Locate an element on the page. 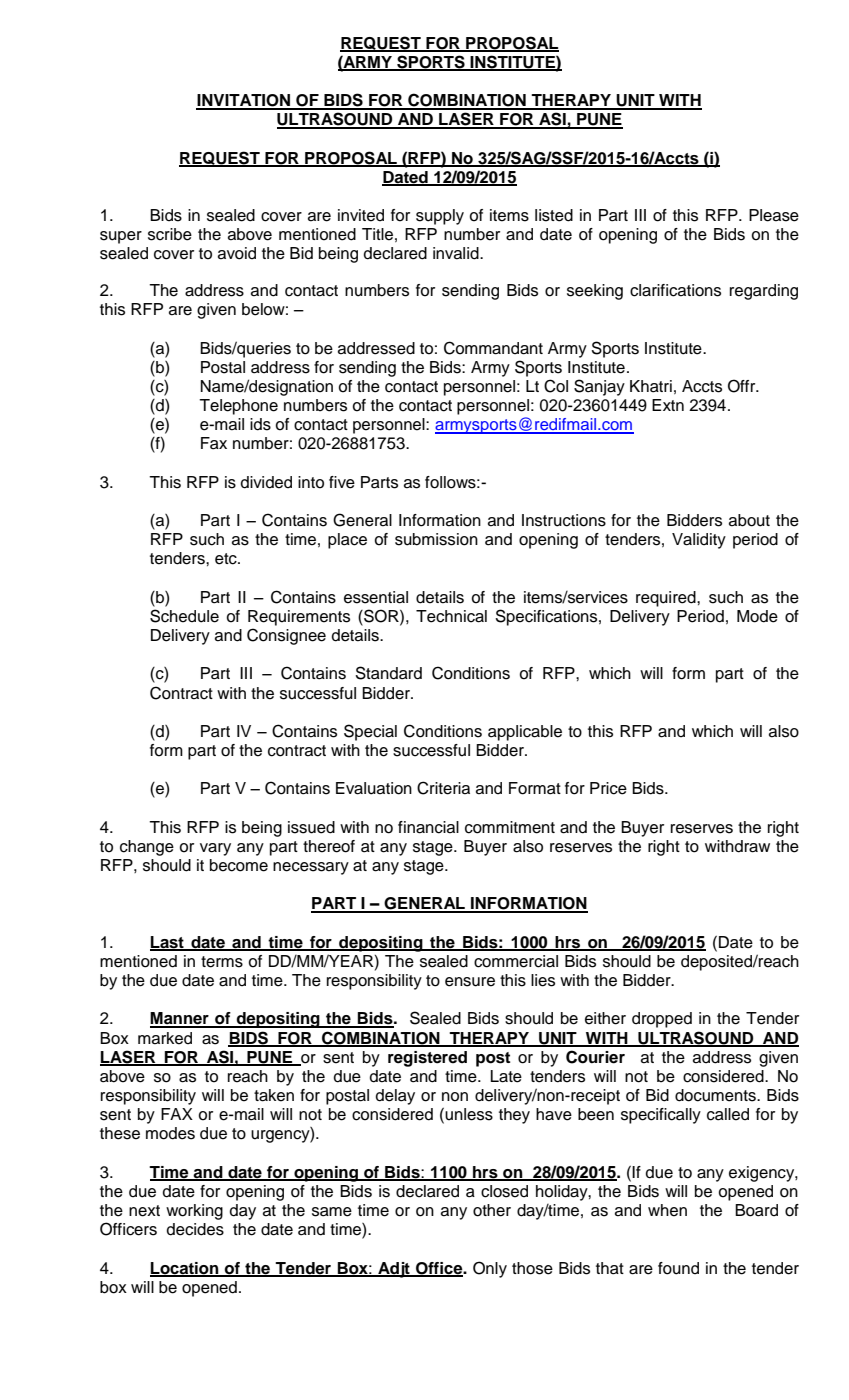 Image resolution: width=849 pixels, height=1400 pixels. Khatri is located at coordinates (651, 386).
